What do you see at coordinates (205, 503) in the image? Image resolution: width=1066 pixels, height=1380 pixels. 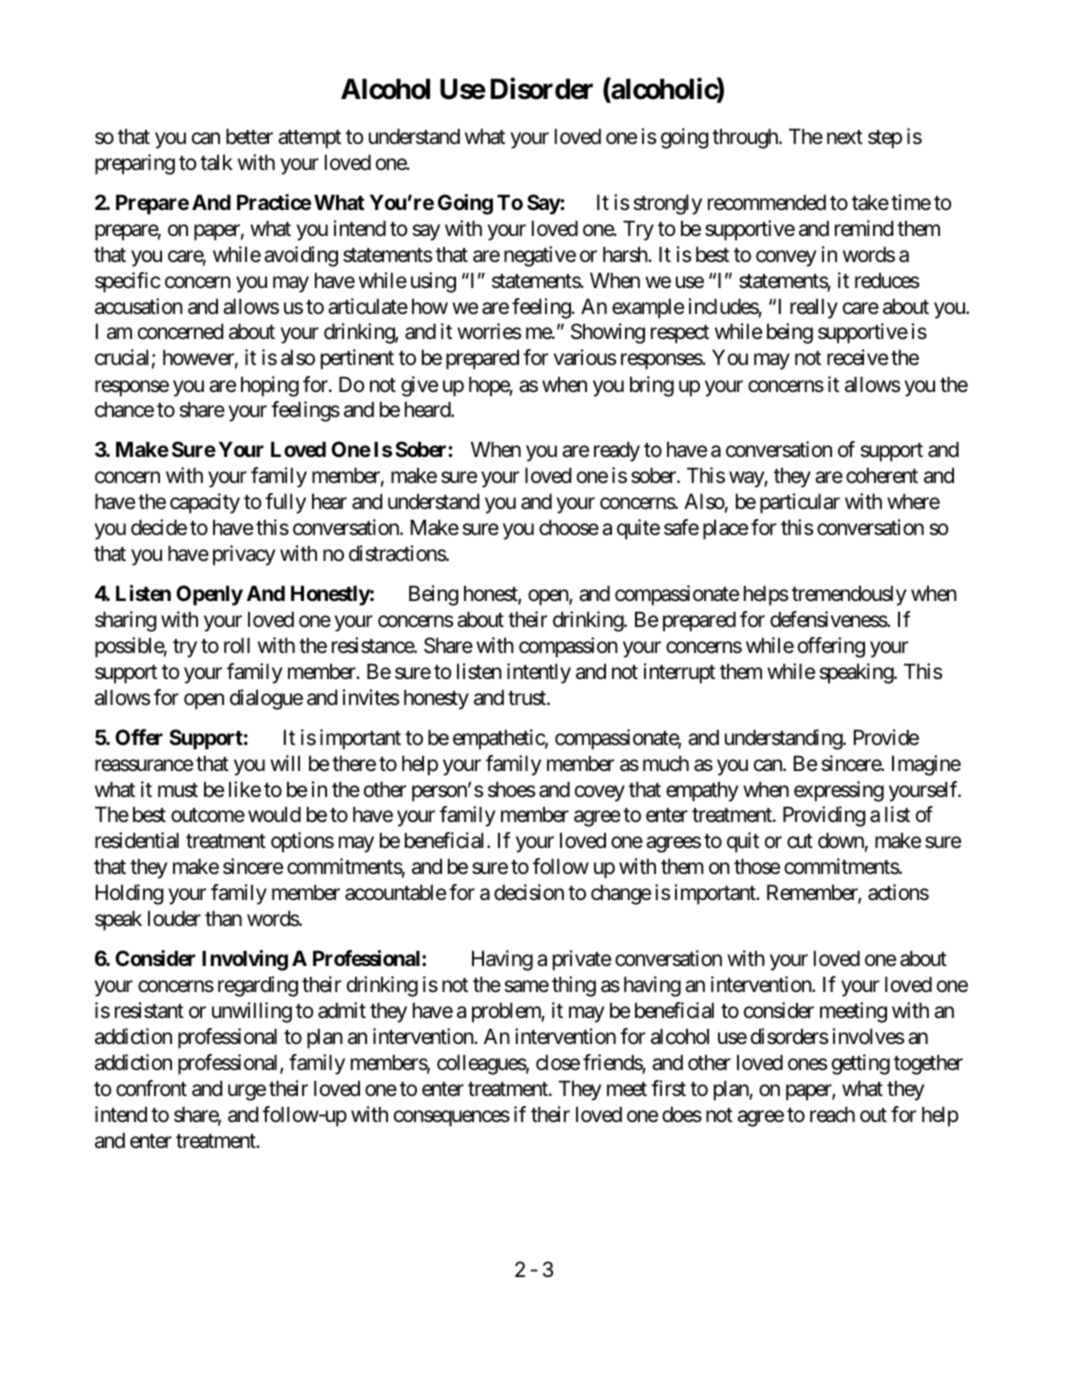 I see `capacity` at bounding box center [205, 503].
